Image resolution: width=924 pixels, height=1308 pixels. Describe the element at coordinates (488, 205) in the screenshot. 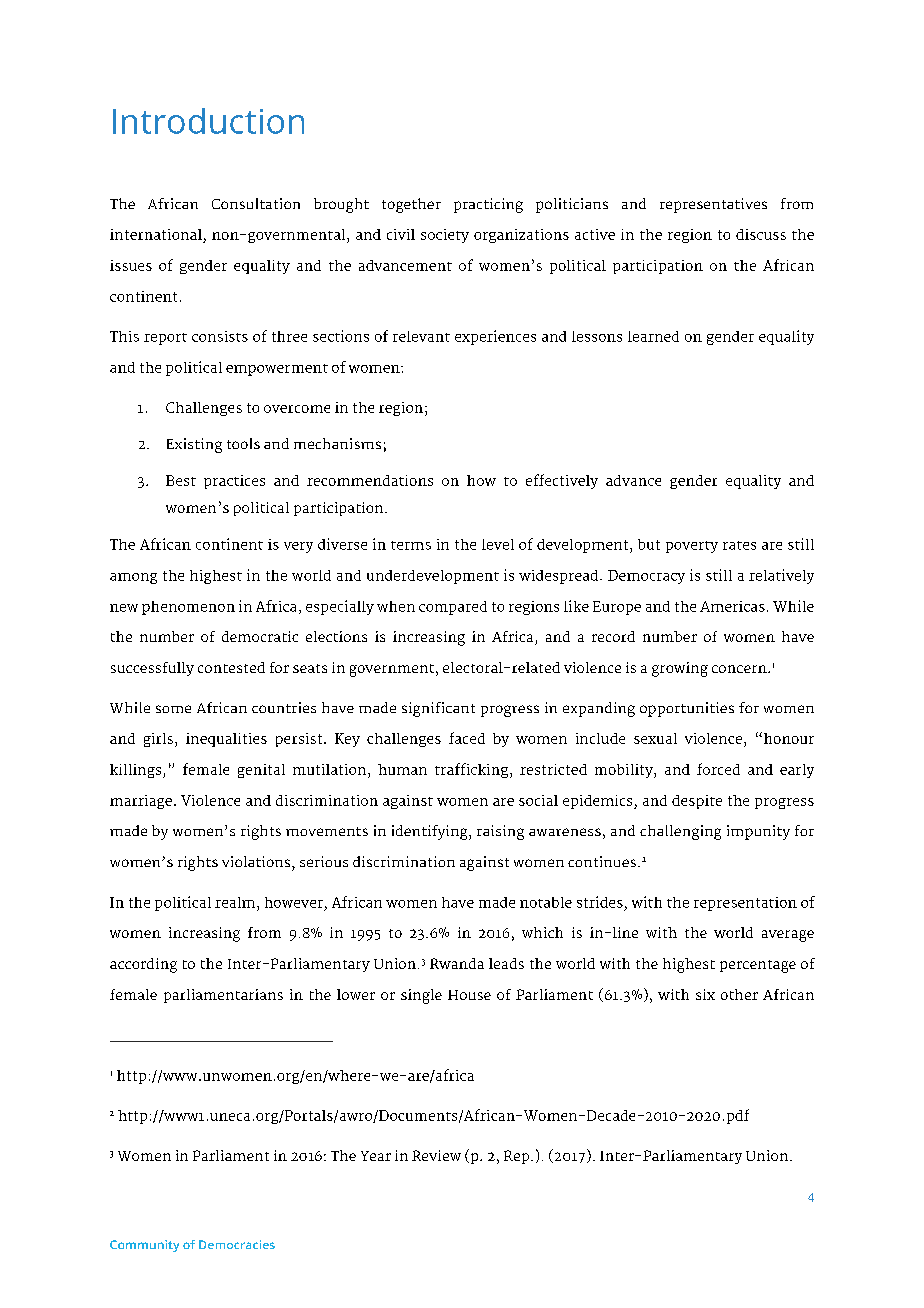

I see `practicing` at that location.
